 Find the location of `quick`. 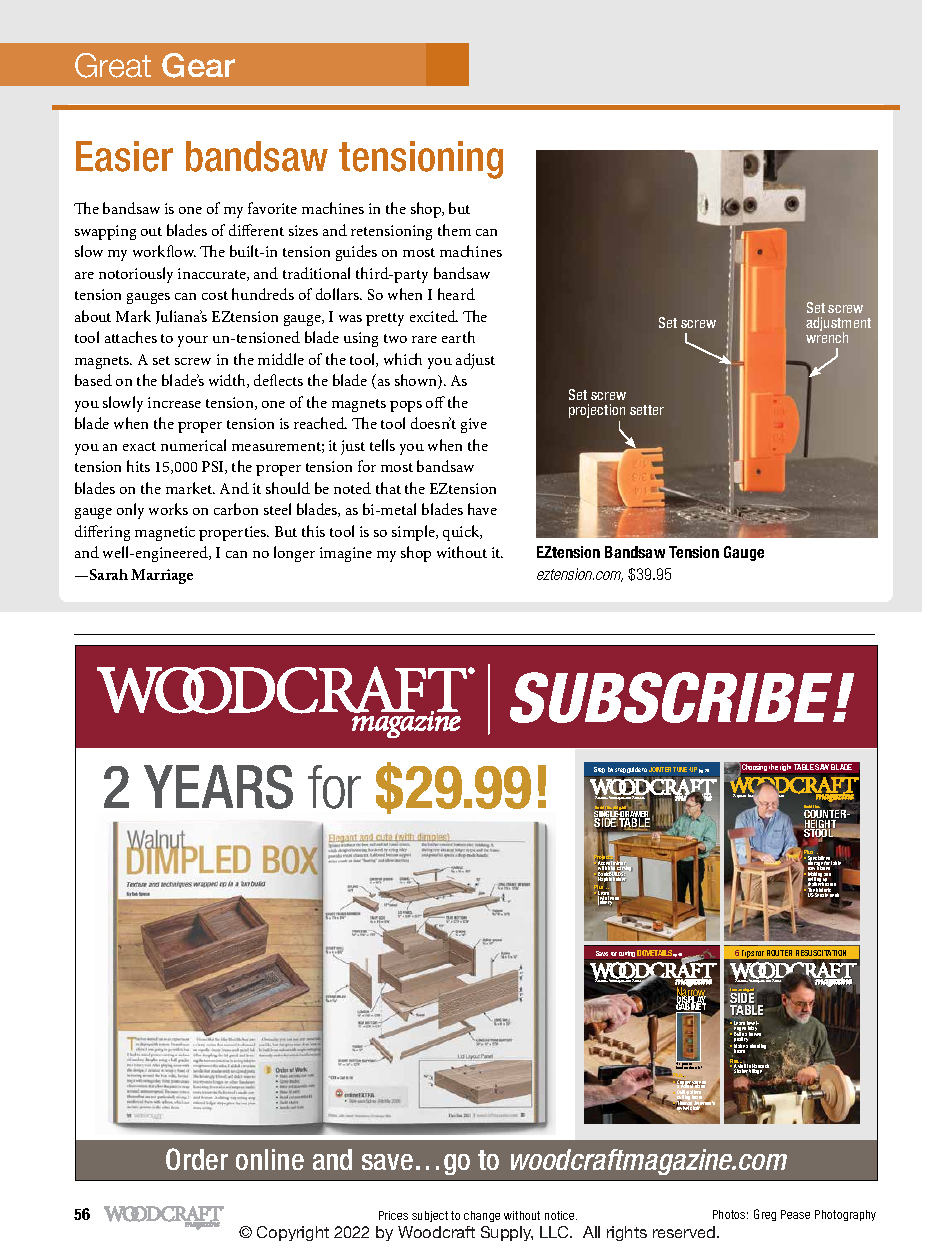

quick is located at coordinates (462, 533).
